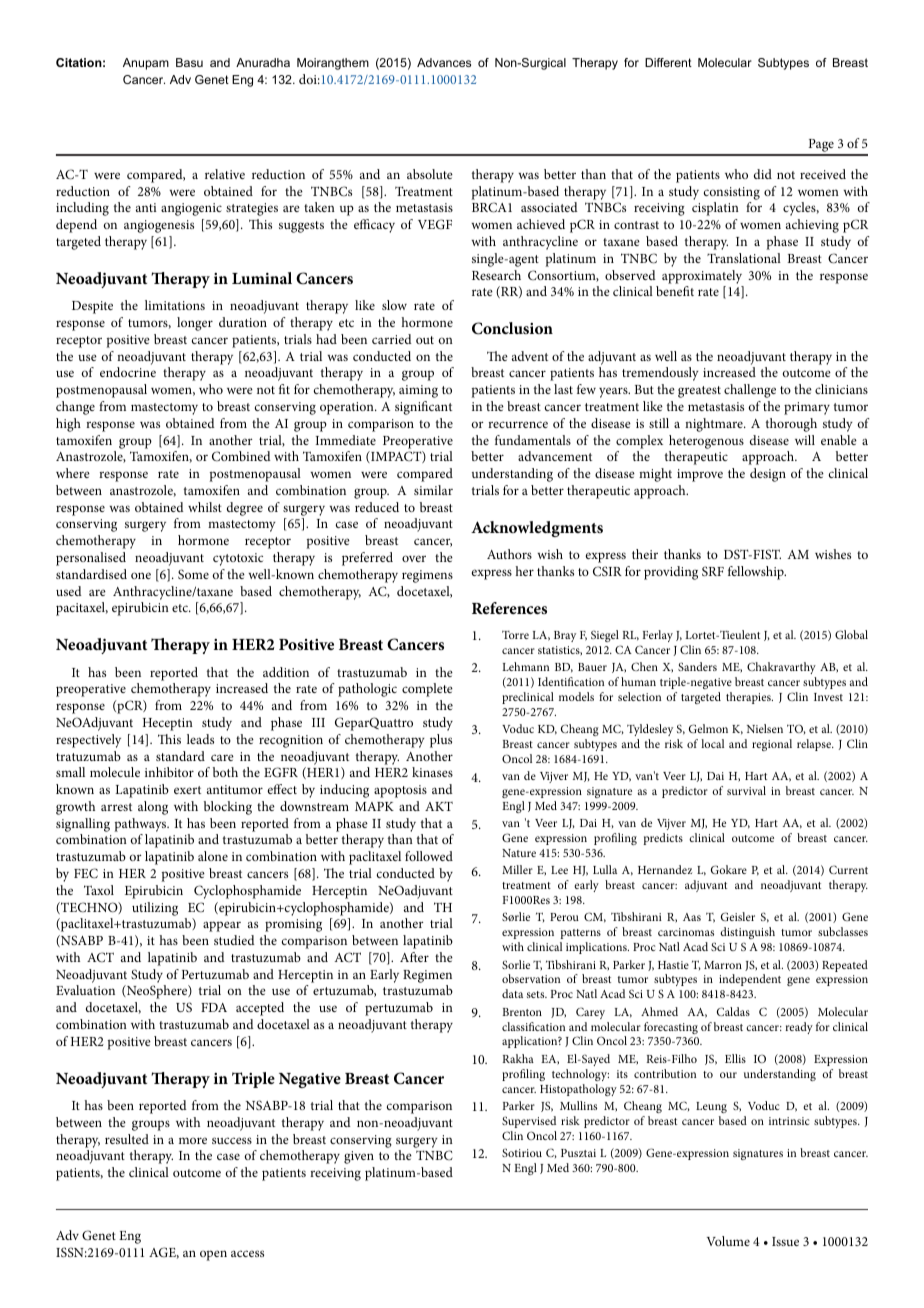 The width and height of the page is (924, 1308). What do you see at coordinates (200, 739) in the page?
I see `leads` at bounding box center [200, 739].
